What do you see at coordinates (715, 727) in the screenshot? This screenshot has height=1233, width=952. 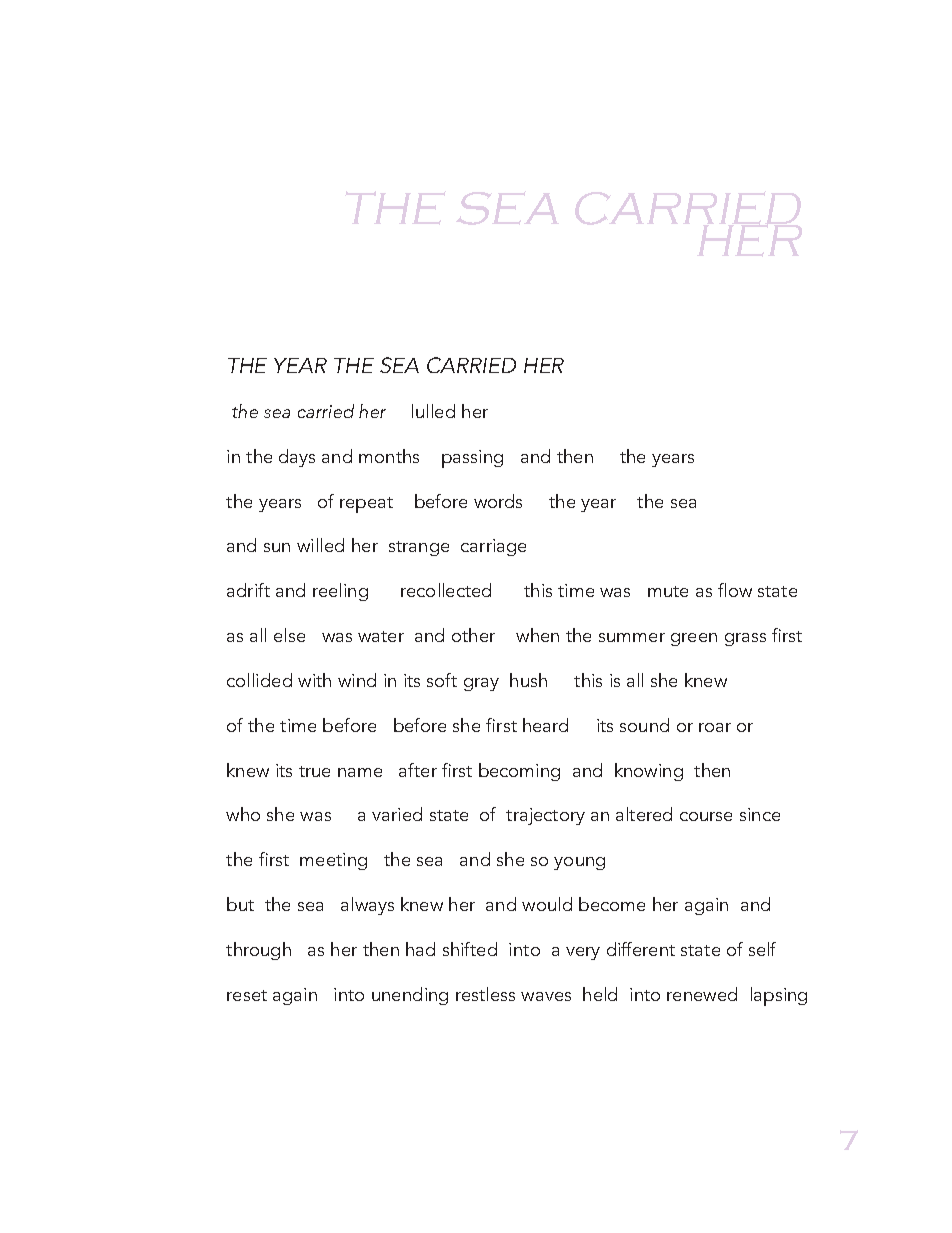 I see `roar` at bounding box center [715, 727].
